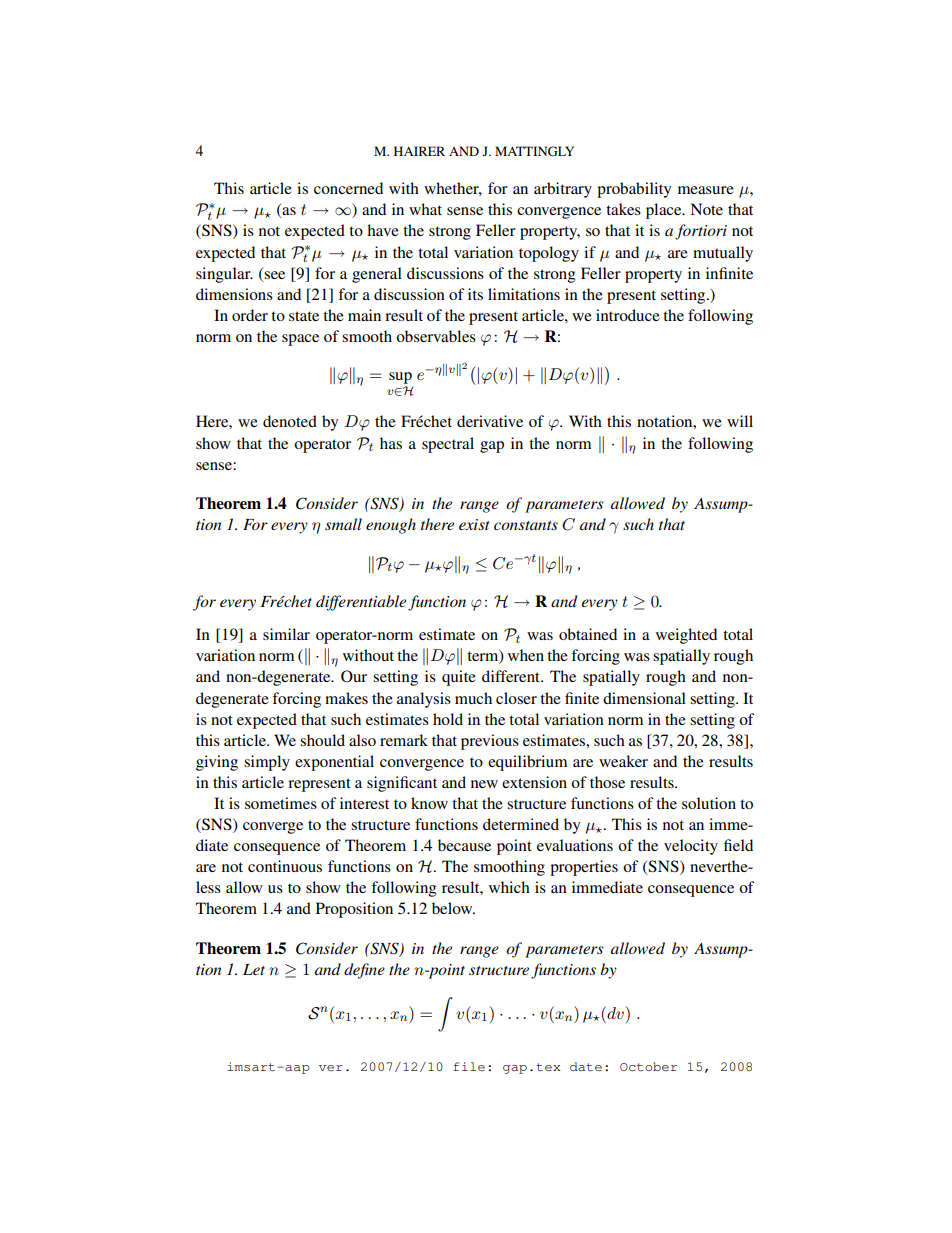  Describe the element at coordinates (509, 887) in the image. I see `which` at that location.
